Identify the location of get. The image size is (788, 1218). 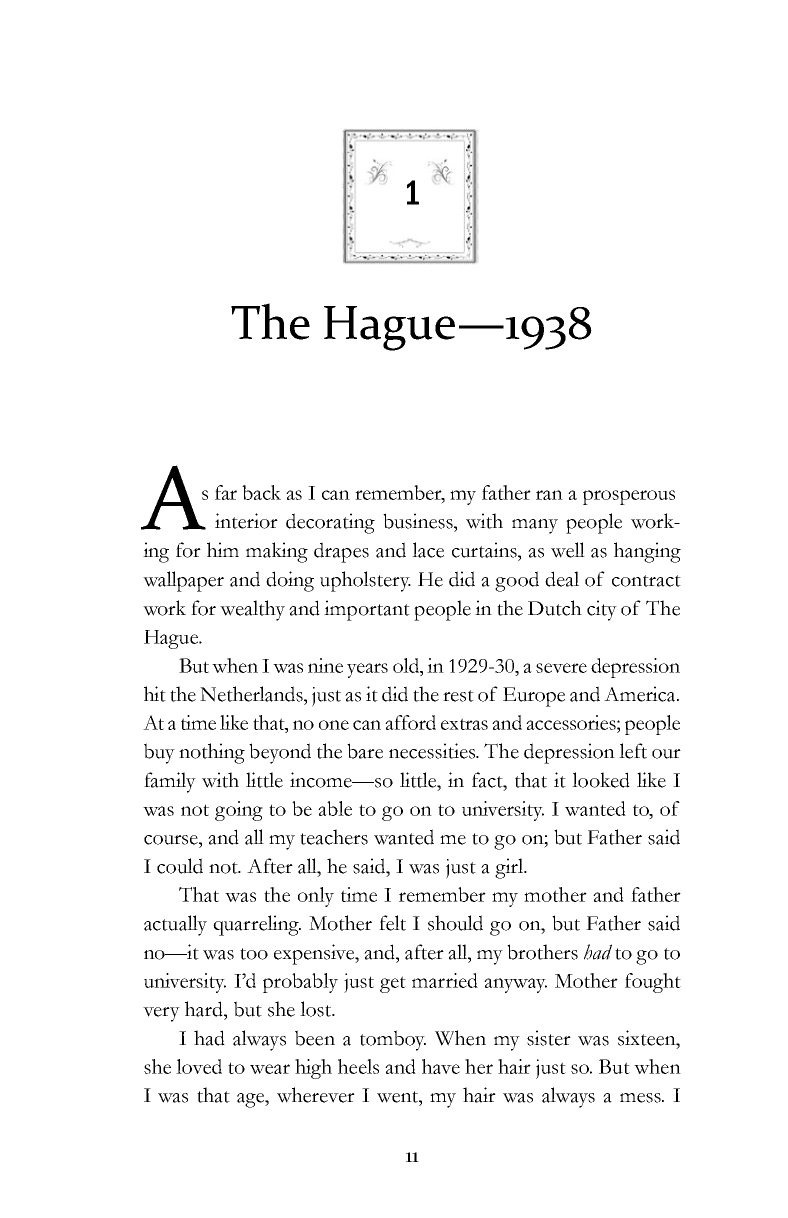
(393, 984).
